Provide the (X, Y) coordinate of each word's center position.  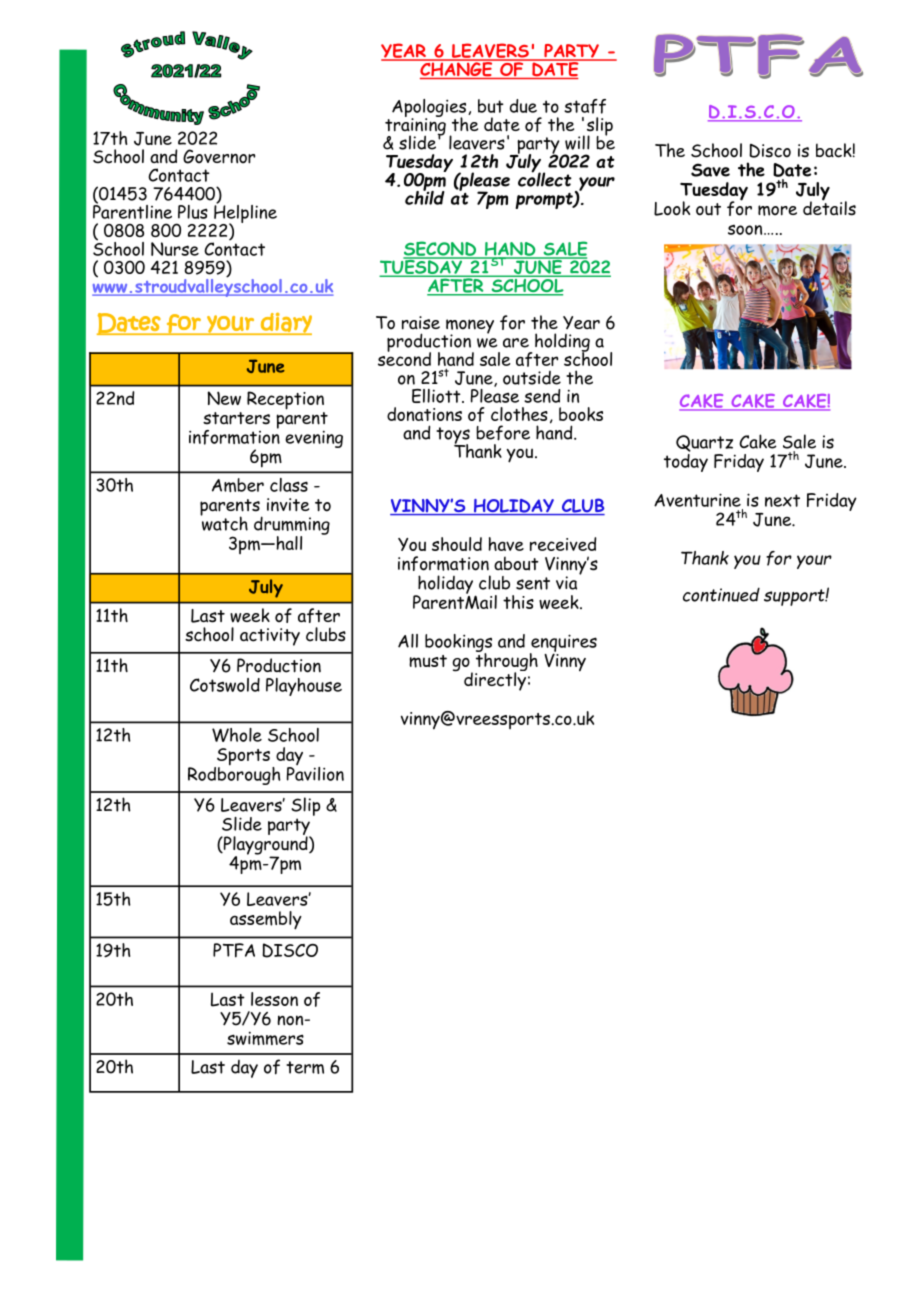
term (305, 1067)
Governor (219, 156)
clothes (519, 414)
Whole (237, 735)
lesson (274, 999)
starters (236, 418)
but (491, 106)
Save (710, 170)
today (686, 461)
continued (721, 594)
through (506, 662)
